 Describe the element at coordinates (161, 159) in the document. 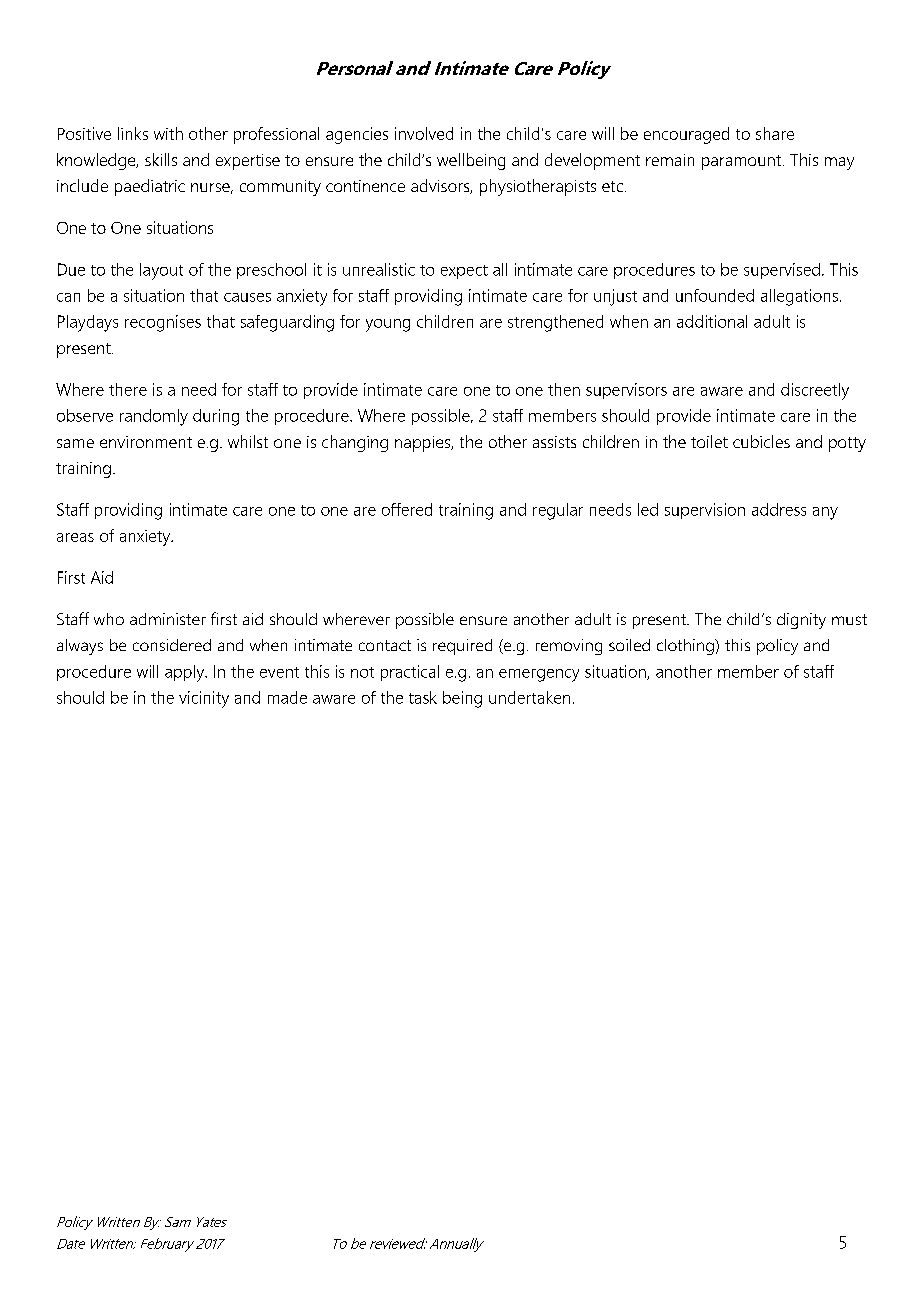

I see `skills` at that location.
